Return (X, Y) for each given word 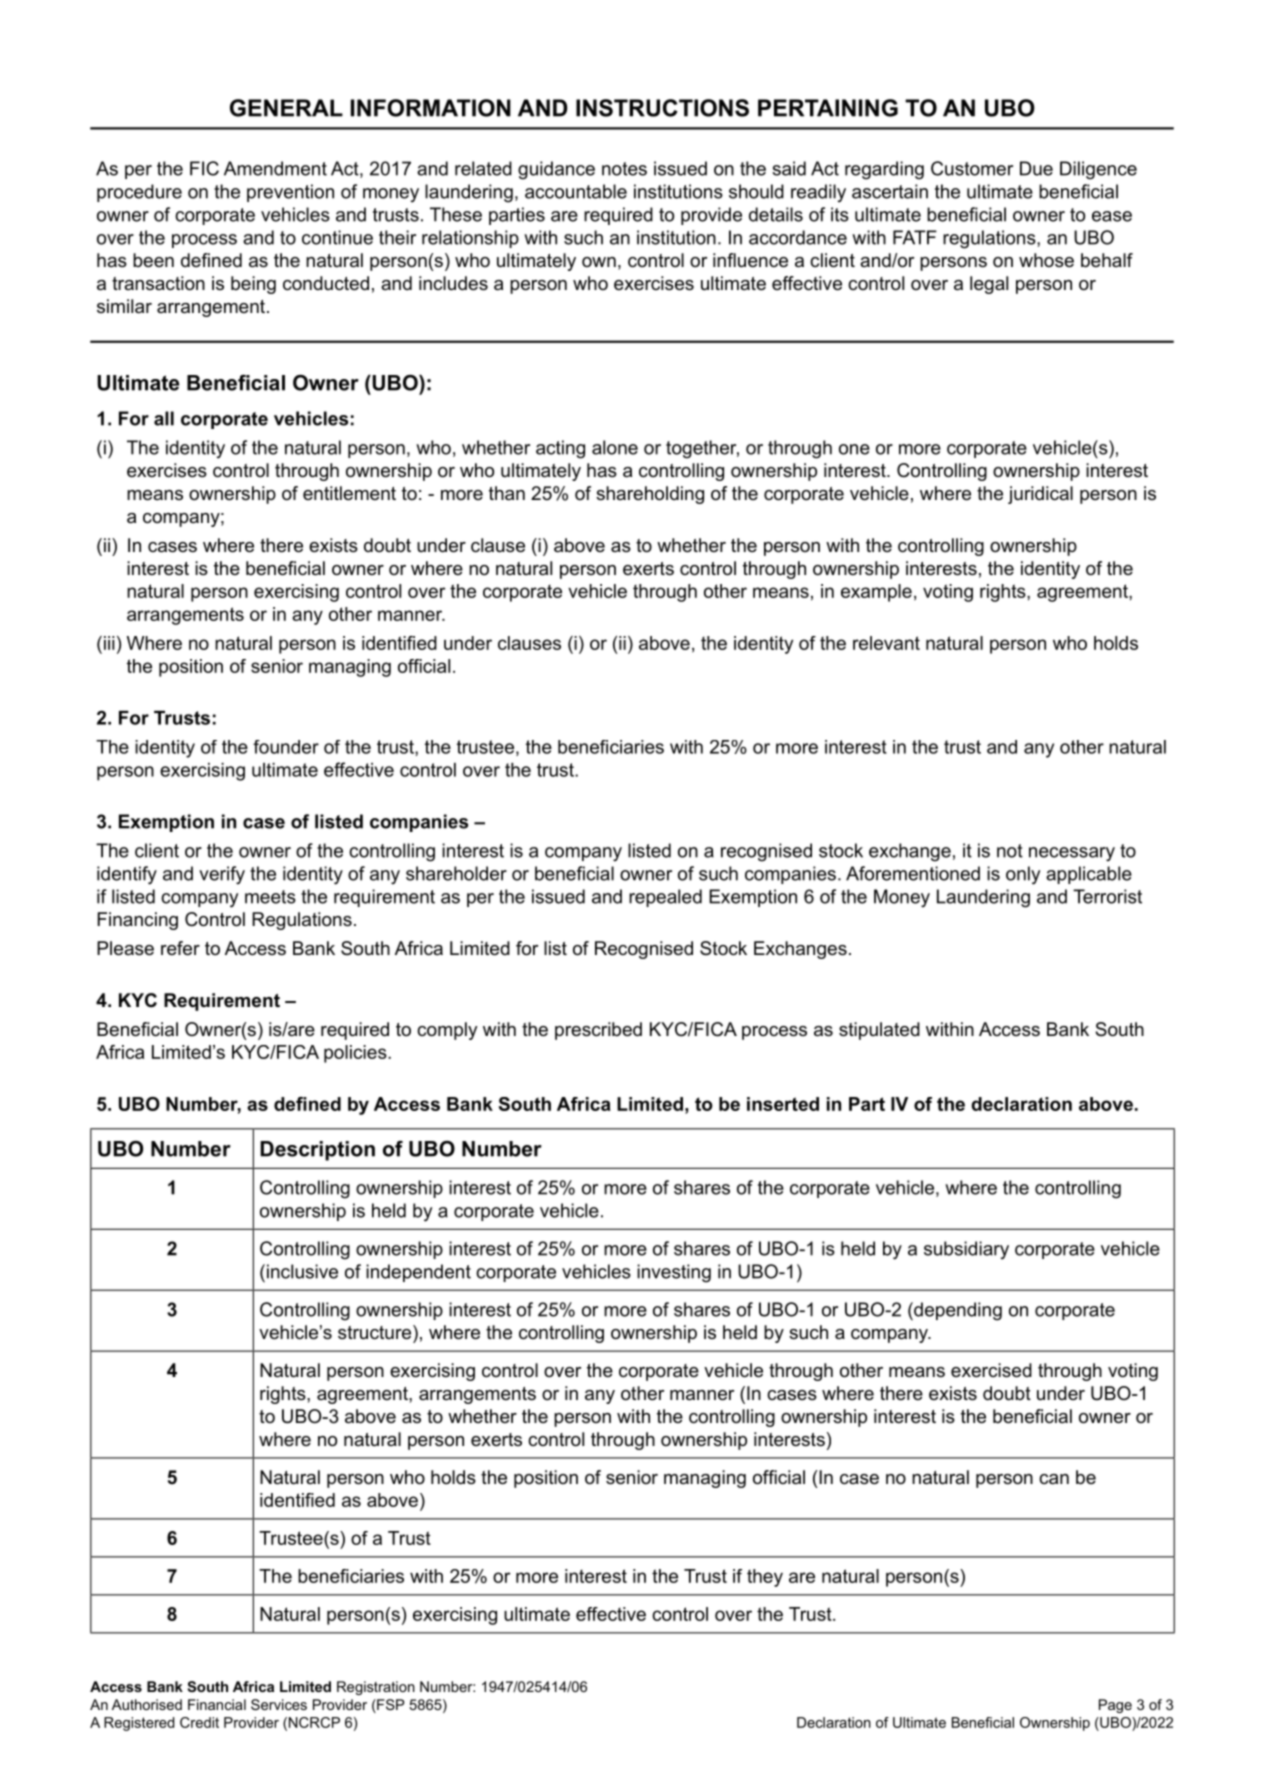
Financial (217, 1704)
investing (674, 1273)
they (765, 1578)
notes (624, 169)
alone (615, 447)
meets (270, 897)
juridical (1040, 495)
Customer (972, 168)
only (1023, 875)
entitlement (349, 493)
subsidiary (966, 1250)
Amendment (275, 168)
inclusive (302, 1271)
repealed (665, 898)
